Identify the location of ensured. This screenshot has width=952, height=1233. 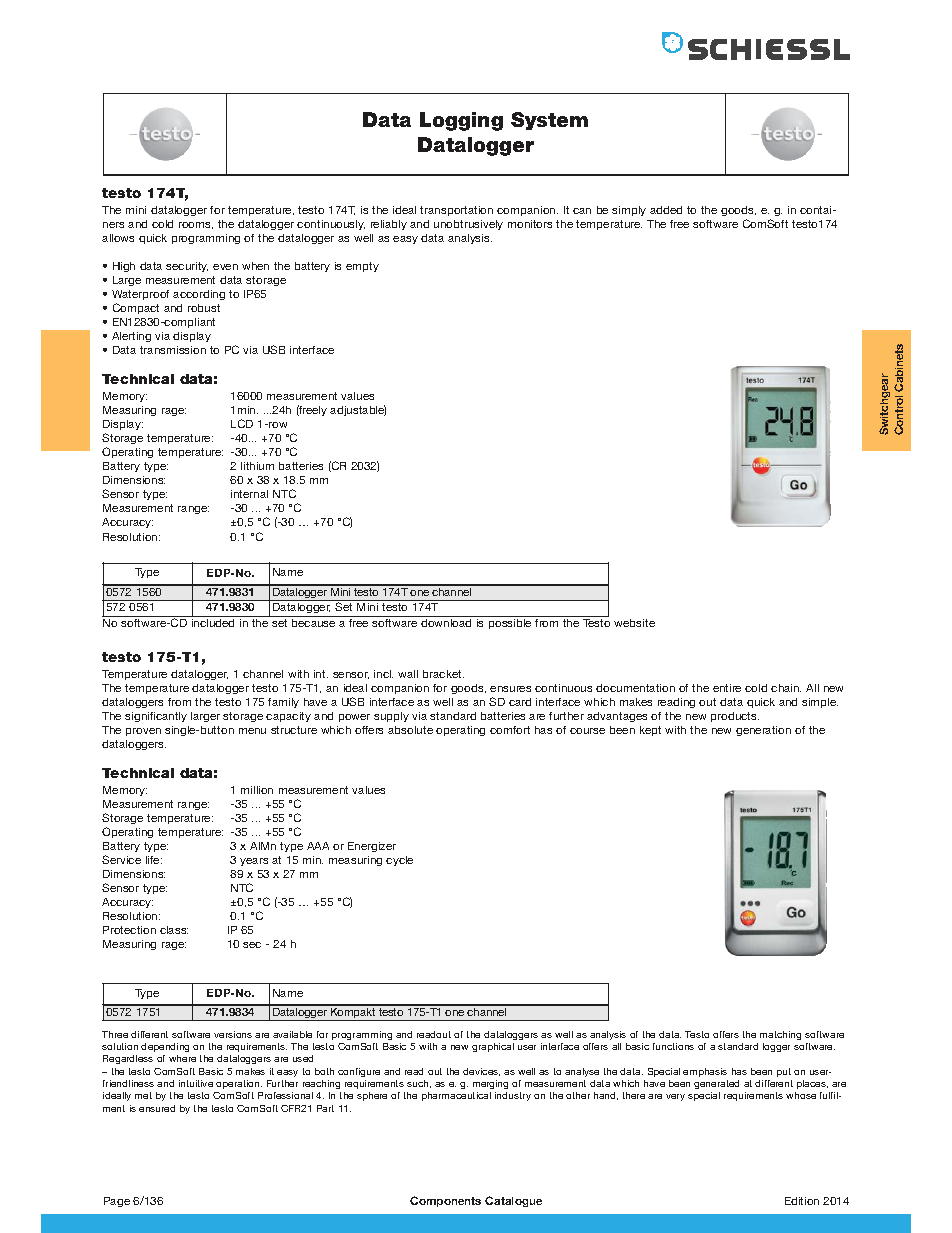
(157, 1108).
